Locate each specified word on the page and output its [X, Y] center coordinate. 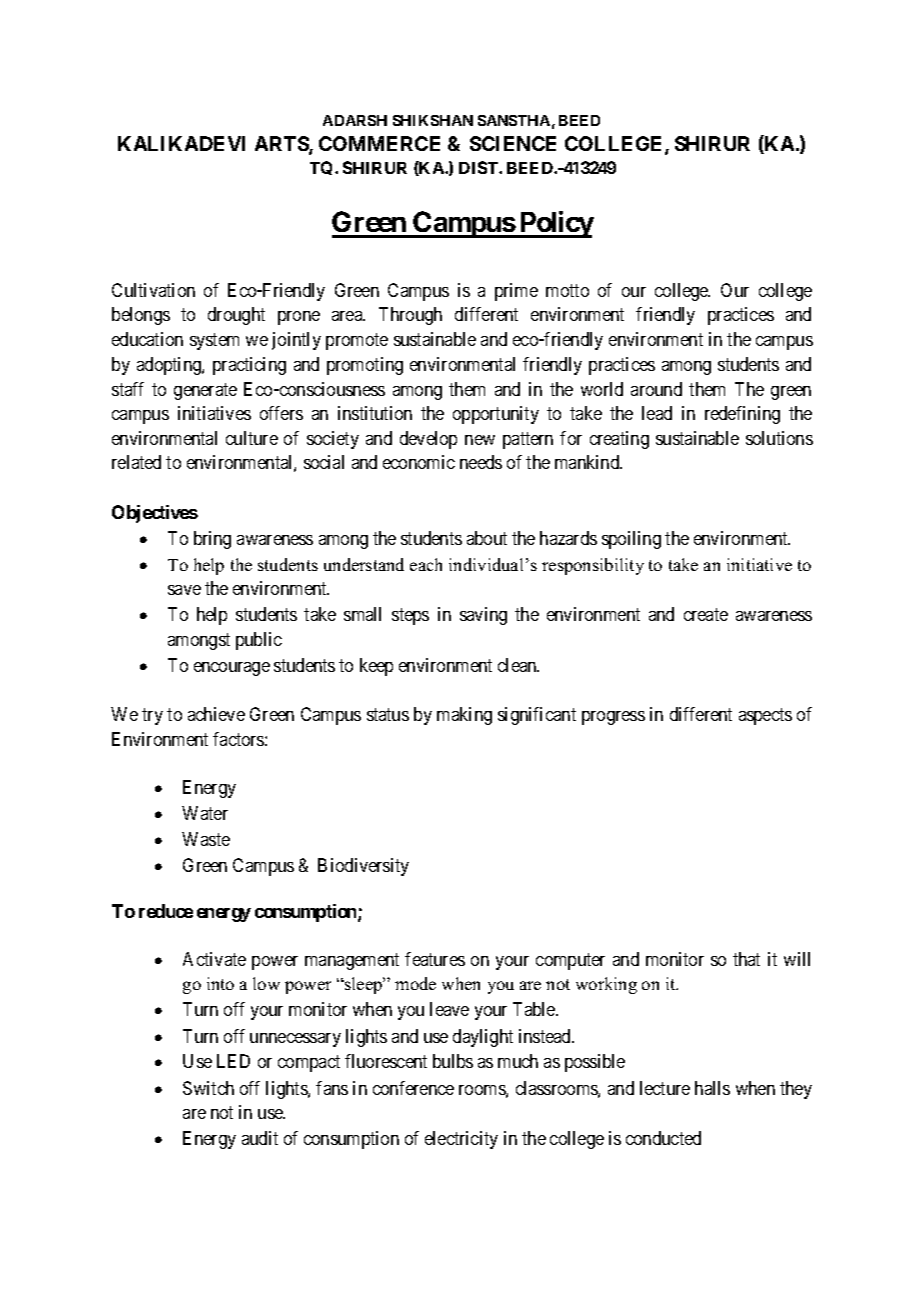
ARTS [282, 145]
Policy [555, 224]
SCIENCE [513, 143]
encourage [232, 669]
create [706, 615]
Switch [208, 1088]
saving [483, 616]
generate [205, 391]
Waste [206, 839]
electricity [461, 1140]
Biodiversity [363, 867]
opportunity [496, 415]
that [746, 959]
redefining [742, 415]
